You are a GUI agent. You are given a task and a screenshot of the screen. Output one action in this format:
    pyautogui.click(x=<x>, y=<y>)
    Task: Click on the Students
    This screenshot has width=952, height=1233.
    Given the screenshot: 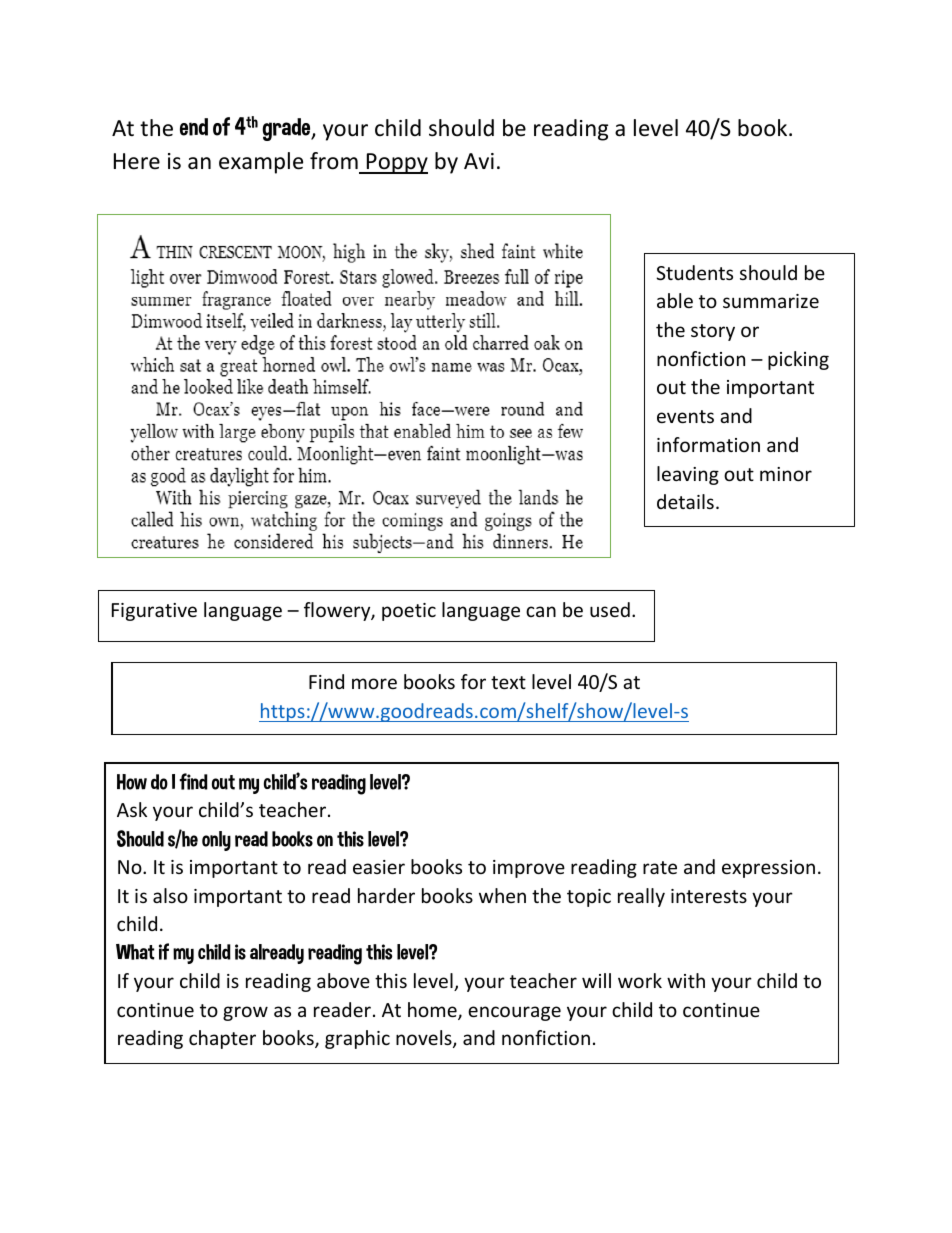 What is the action you would take?
    pyautogui.click(x=694, y=272)
